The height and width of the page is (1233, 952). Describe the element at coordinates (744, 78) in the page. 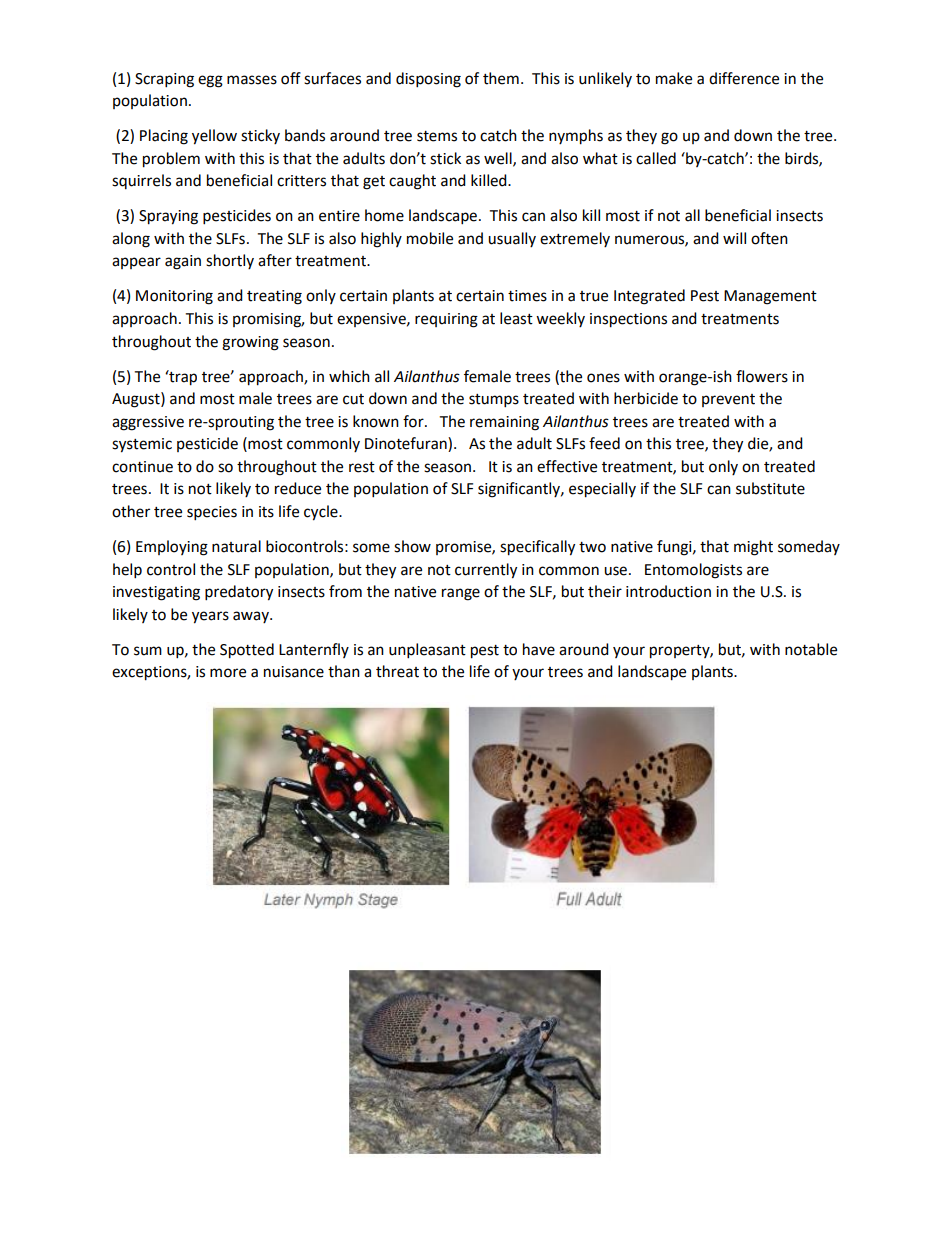

I see `difference` at that location.
